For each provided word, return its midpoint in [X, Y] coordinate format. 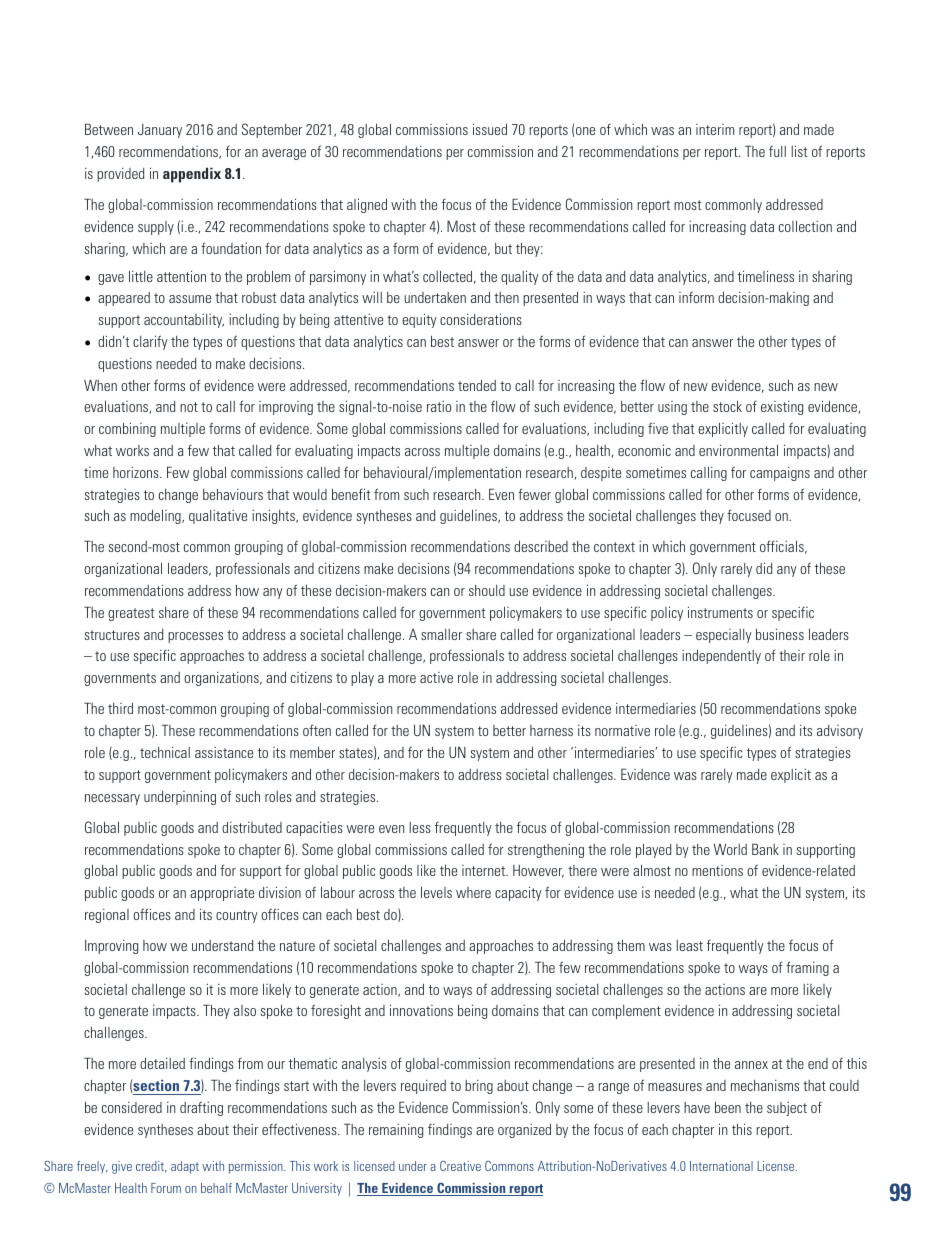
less [420, 827]
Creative [460, 1166]
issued [490, 129]
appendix [192, 175]
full [777, 151]
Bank [765, 849]
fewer [534, 494]
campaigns [780, 474]
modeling [156, 517]
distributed [252, 827]
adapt [185, 1167]
